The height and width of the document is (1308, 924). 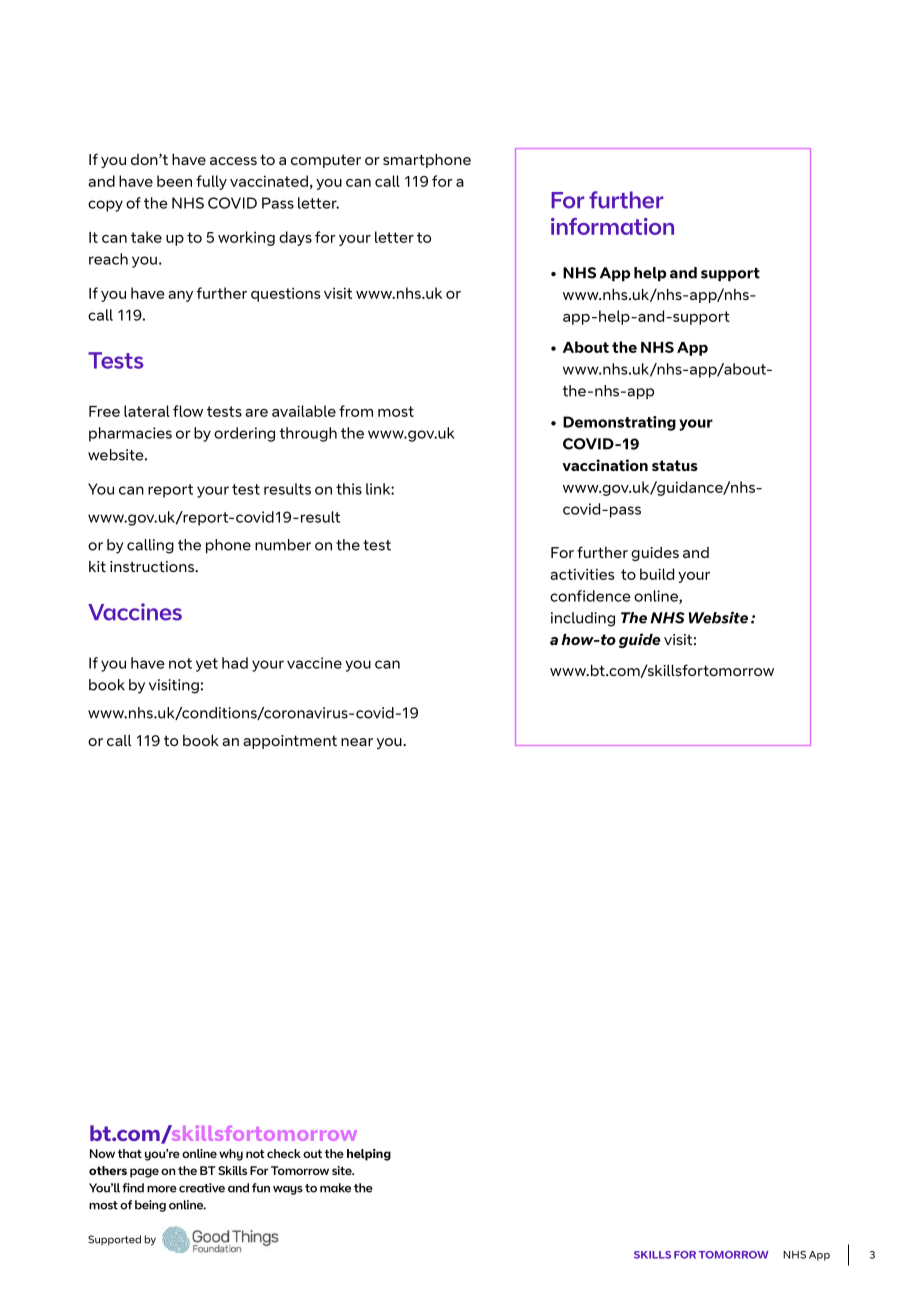 What do you see at coordinates (357, 742) in the document?
I see `near` at bounding box center [357, 742].
